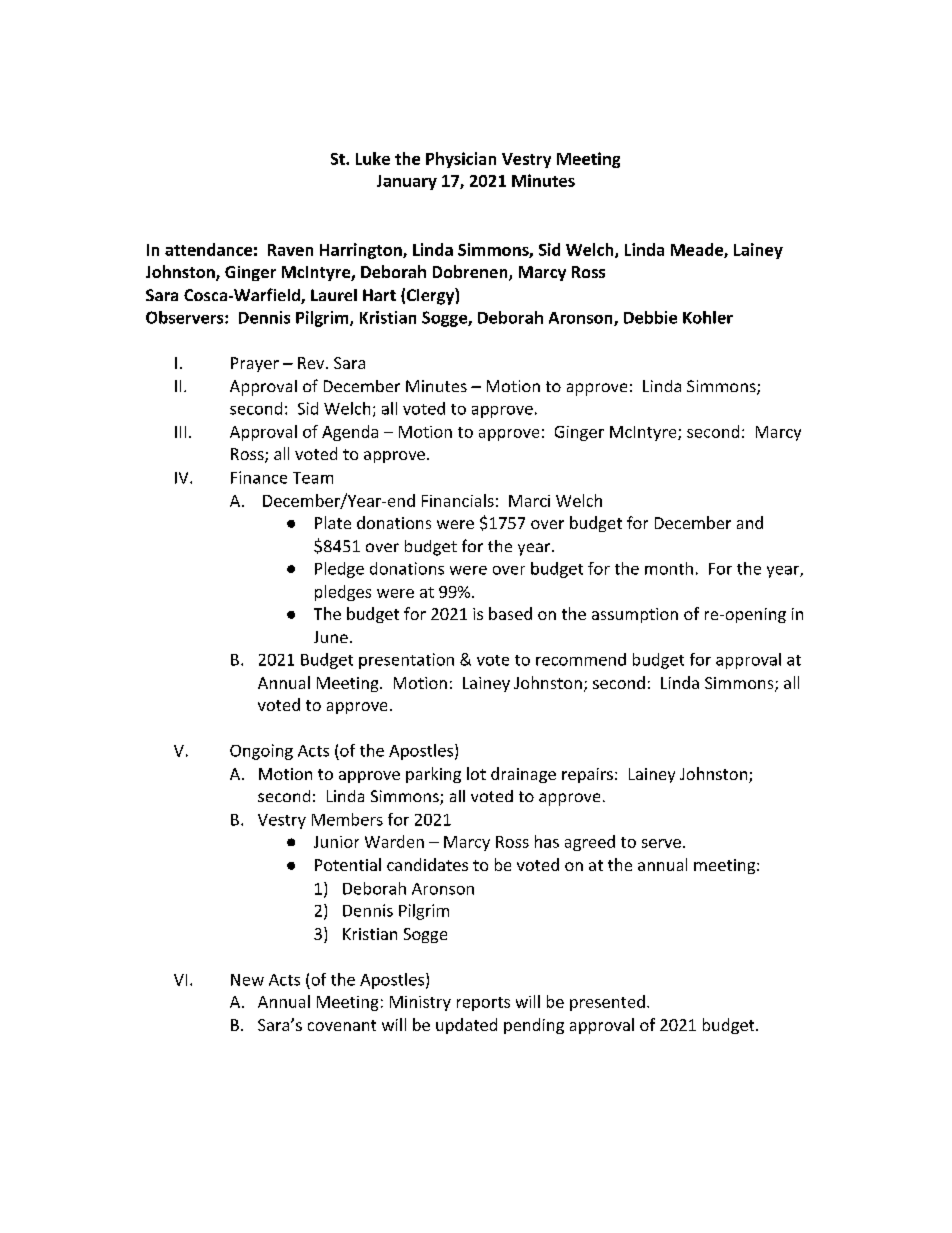 Image resolution: width=952 pixels, height=1233 pixels. What do you see at coordinates (698, 250) in the screenshot?
I see `Meade` at bounding box center [698, 250].
